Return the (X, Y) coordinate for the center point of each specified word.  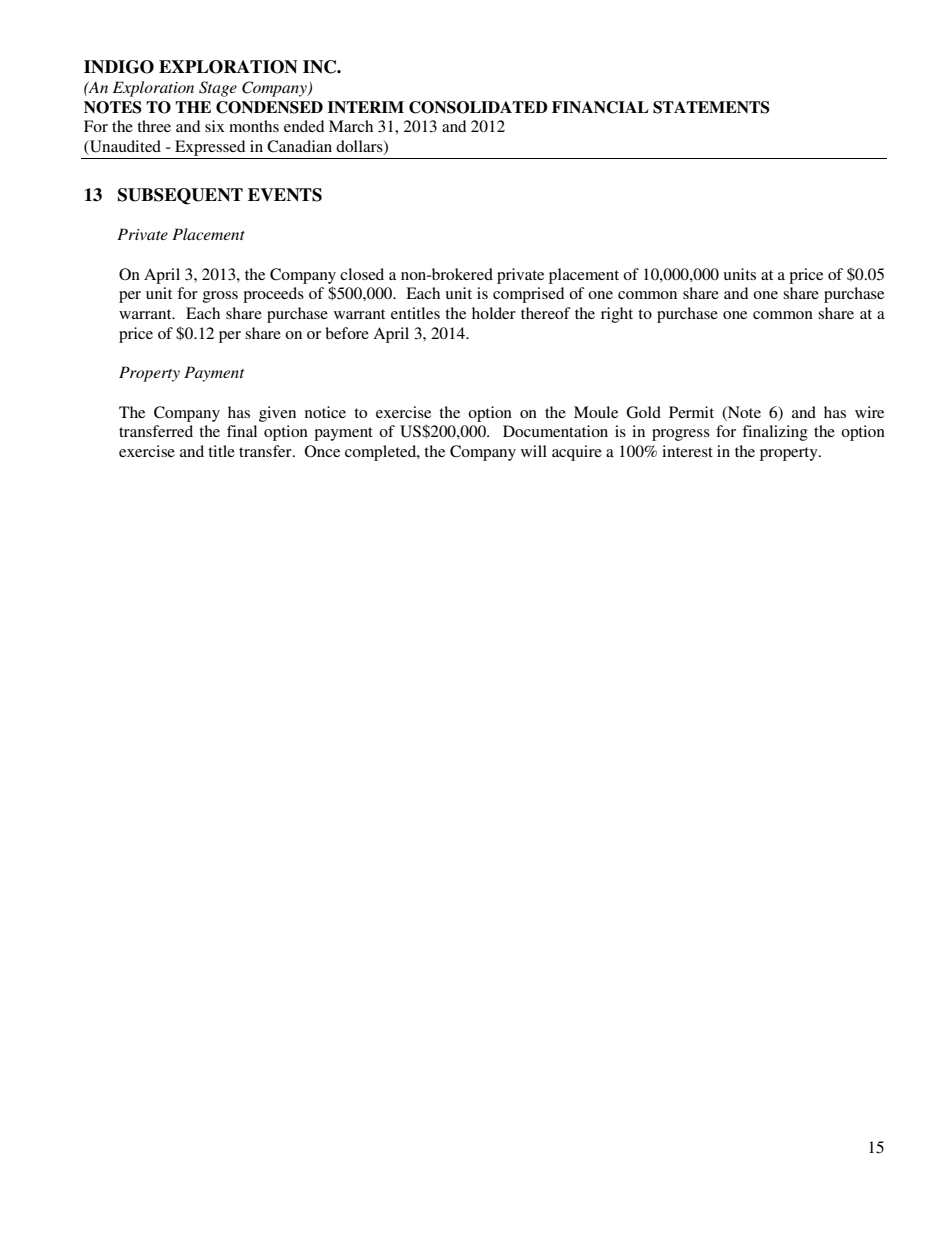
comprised (528, 295)
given (277, 414)
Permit (691, 412)
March (351, 126)
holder (494, 313)
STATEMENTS (711, 107)
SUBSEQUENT (180, 196)
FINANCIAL (600, 107)
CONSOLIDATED (478, 107)
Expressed (210, 148)
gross (220, 297)
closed (362, 274)
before (347, 333)
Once (322, 451)
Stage (218, 89)
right (617, 315)
